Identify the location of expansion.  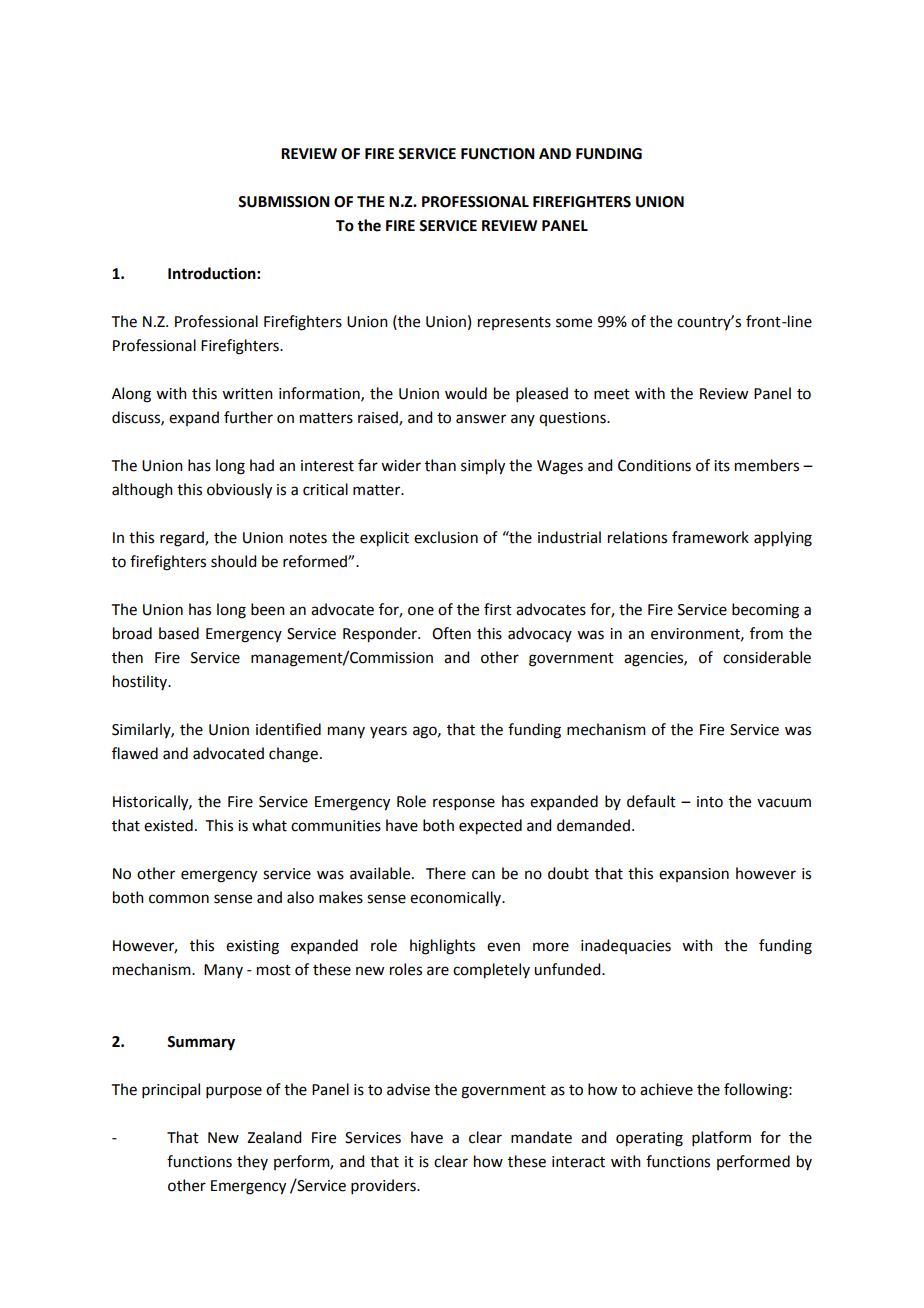
(694, 875).
